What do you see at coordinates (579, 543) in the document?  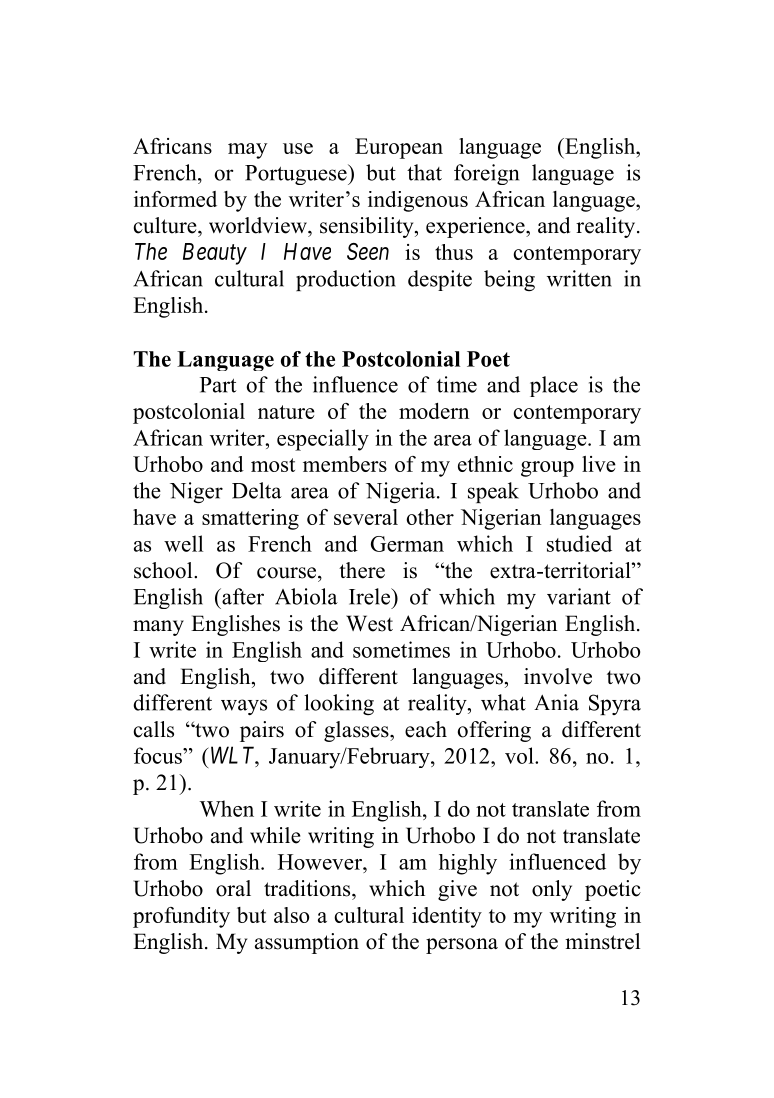 I see `studied` at bounding box center [579, 543].
